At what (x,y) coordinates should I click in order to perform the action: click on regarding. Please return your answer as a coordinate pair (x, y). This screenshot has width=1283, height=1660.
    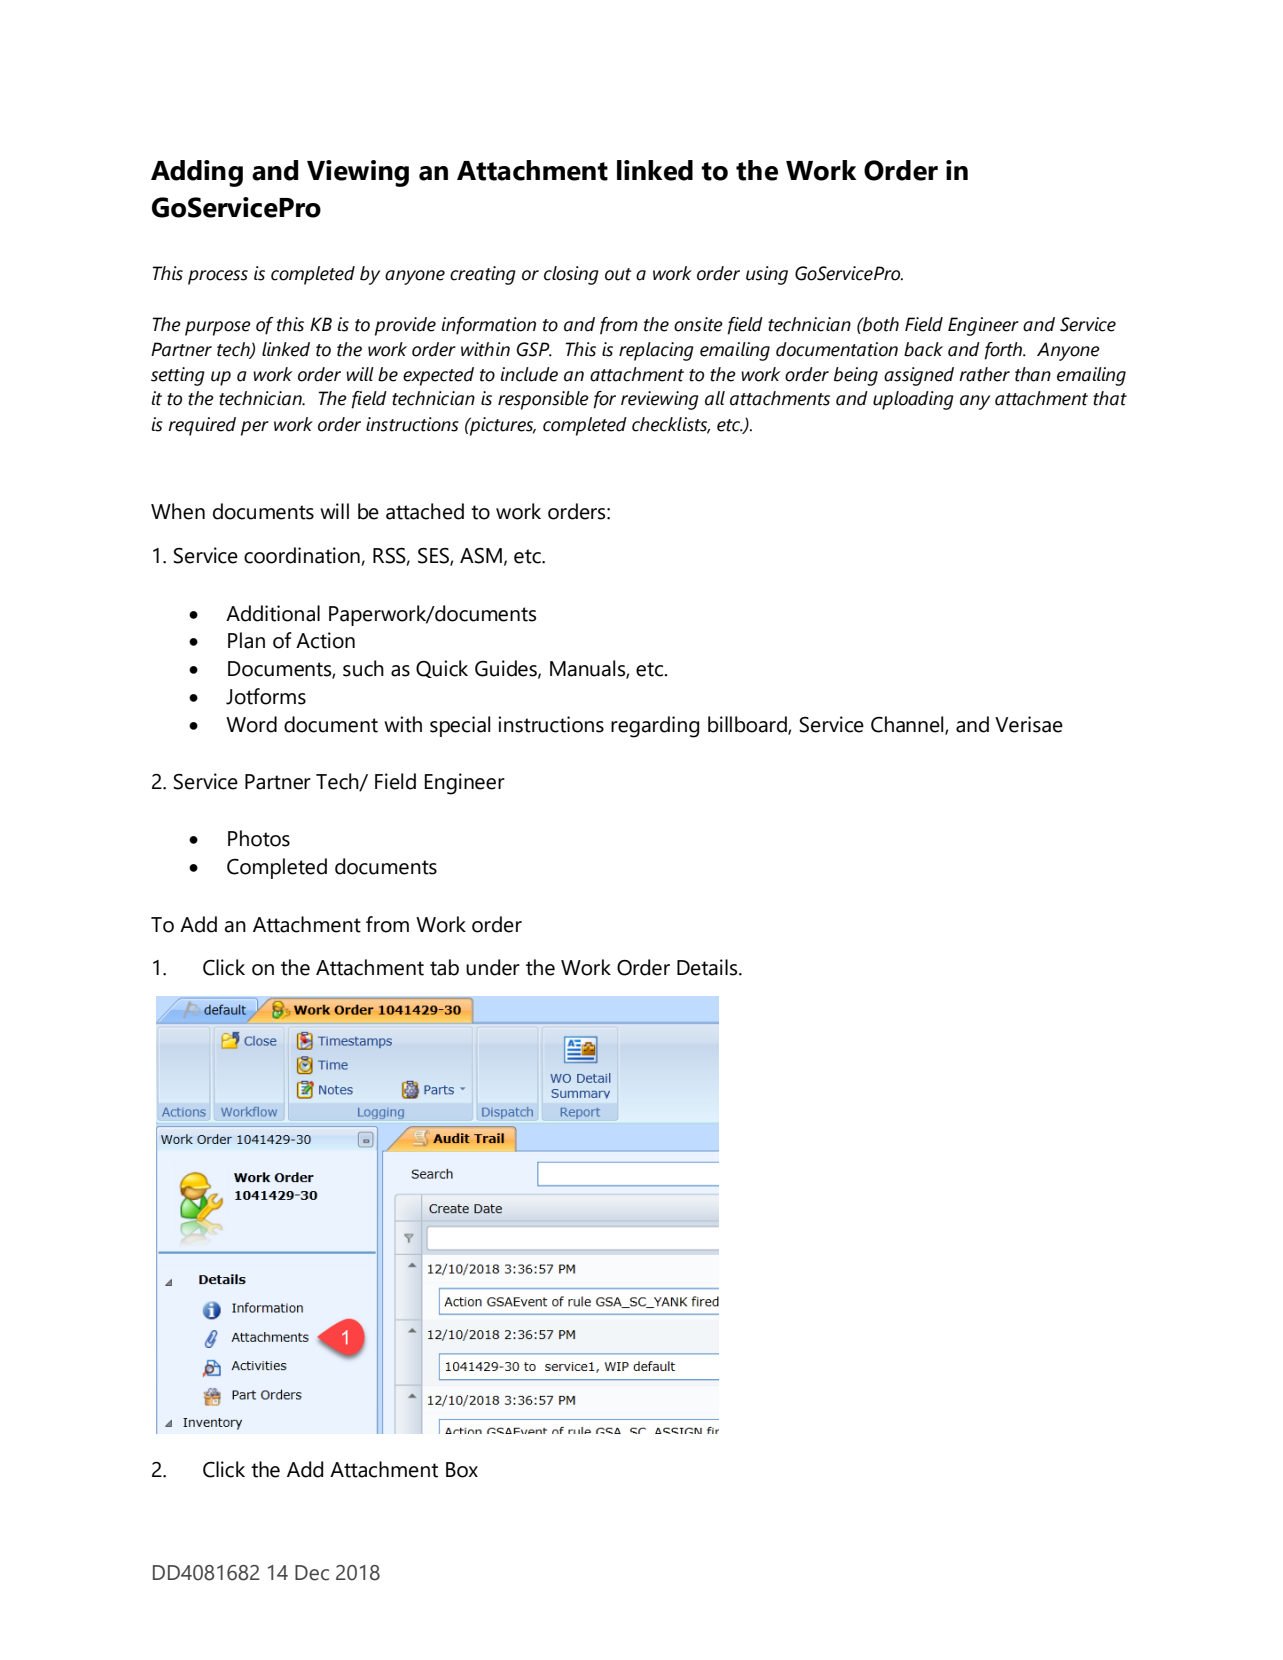
    Looking at the image, I should click on (655, 727).
